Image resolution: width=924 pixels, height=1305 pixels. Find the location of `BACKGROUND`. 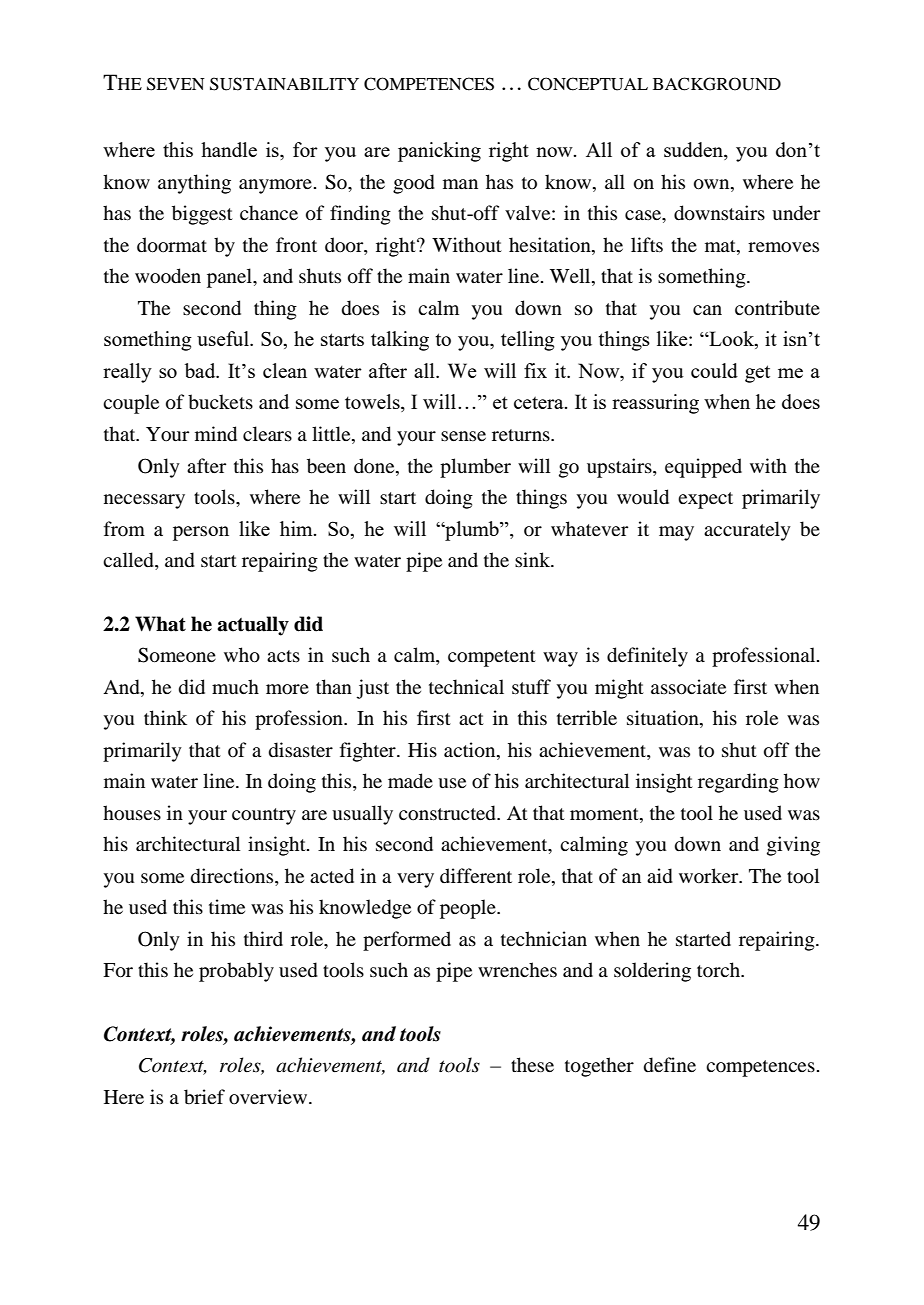

BACKGROUND is located at coordinates (717, 84).
